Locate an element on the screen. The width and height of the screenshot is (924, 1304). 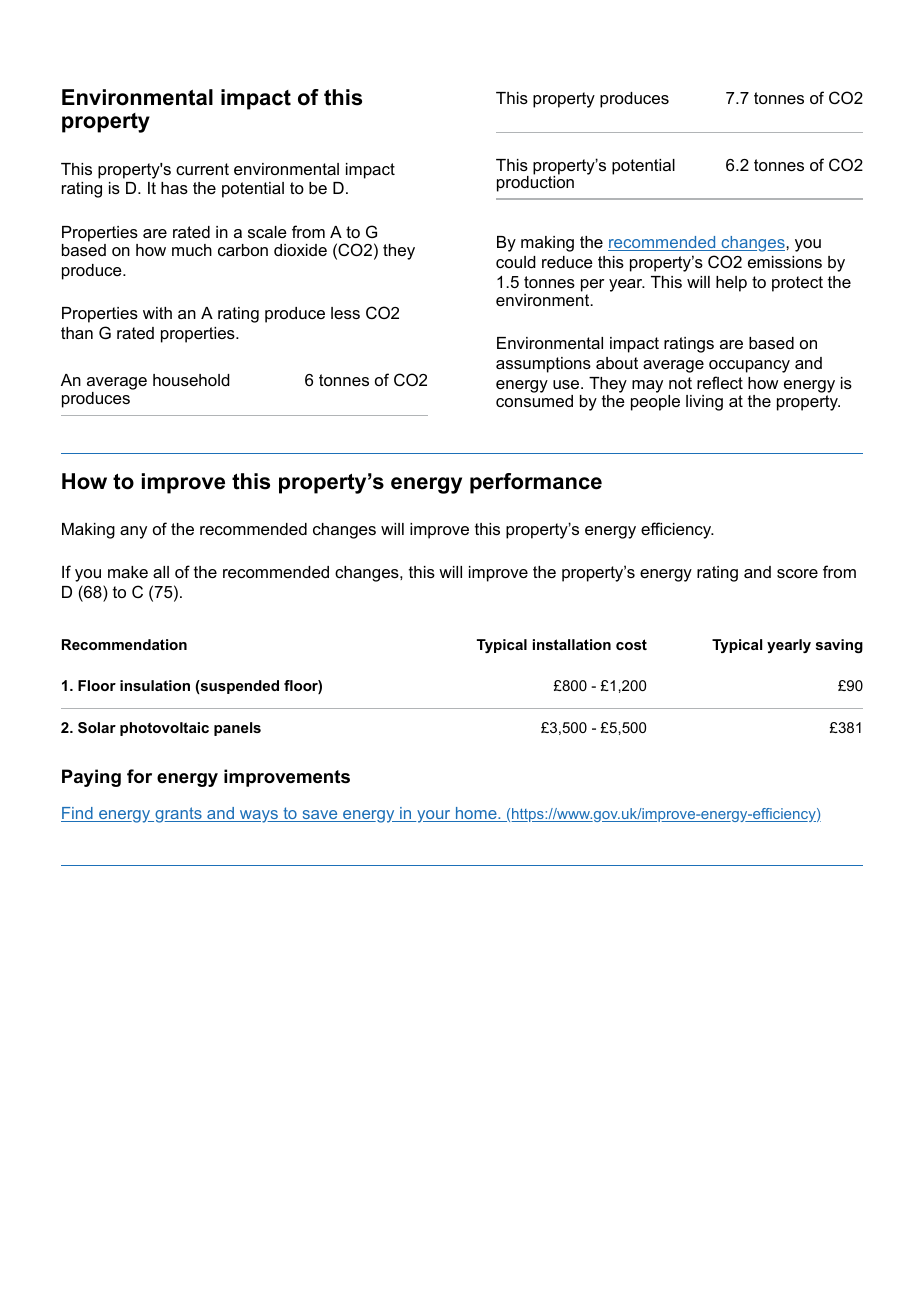
household is located at coordinates (191, 380).
